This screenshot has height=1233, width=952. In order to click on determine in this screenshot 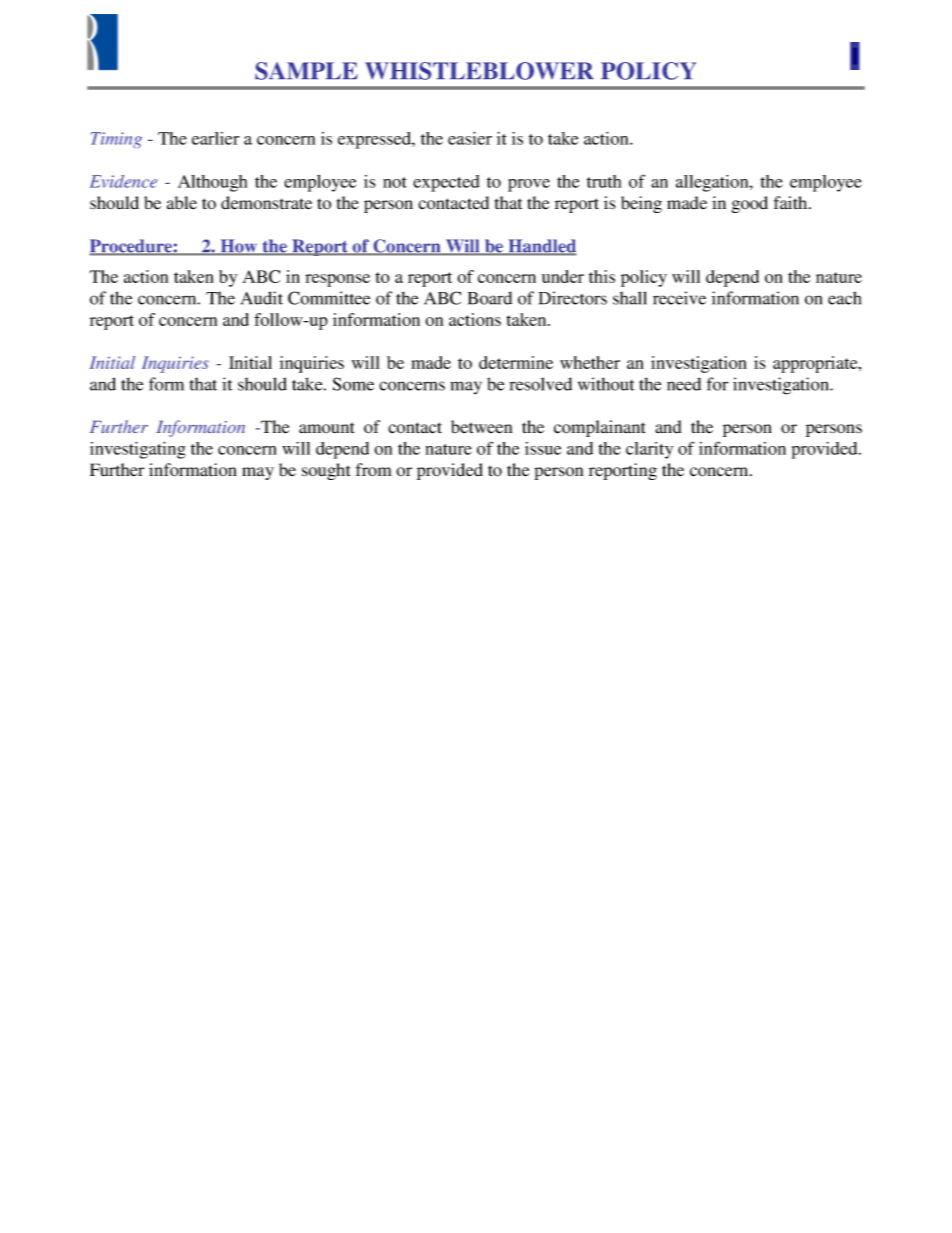, I will do `click(516, 362)`.
